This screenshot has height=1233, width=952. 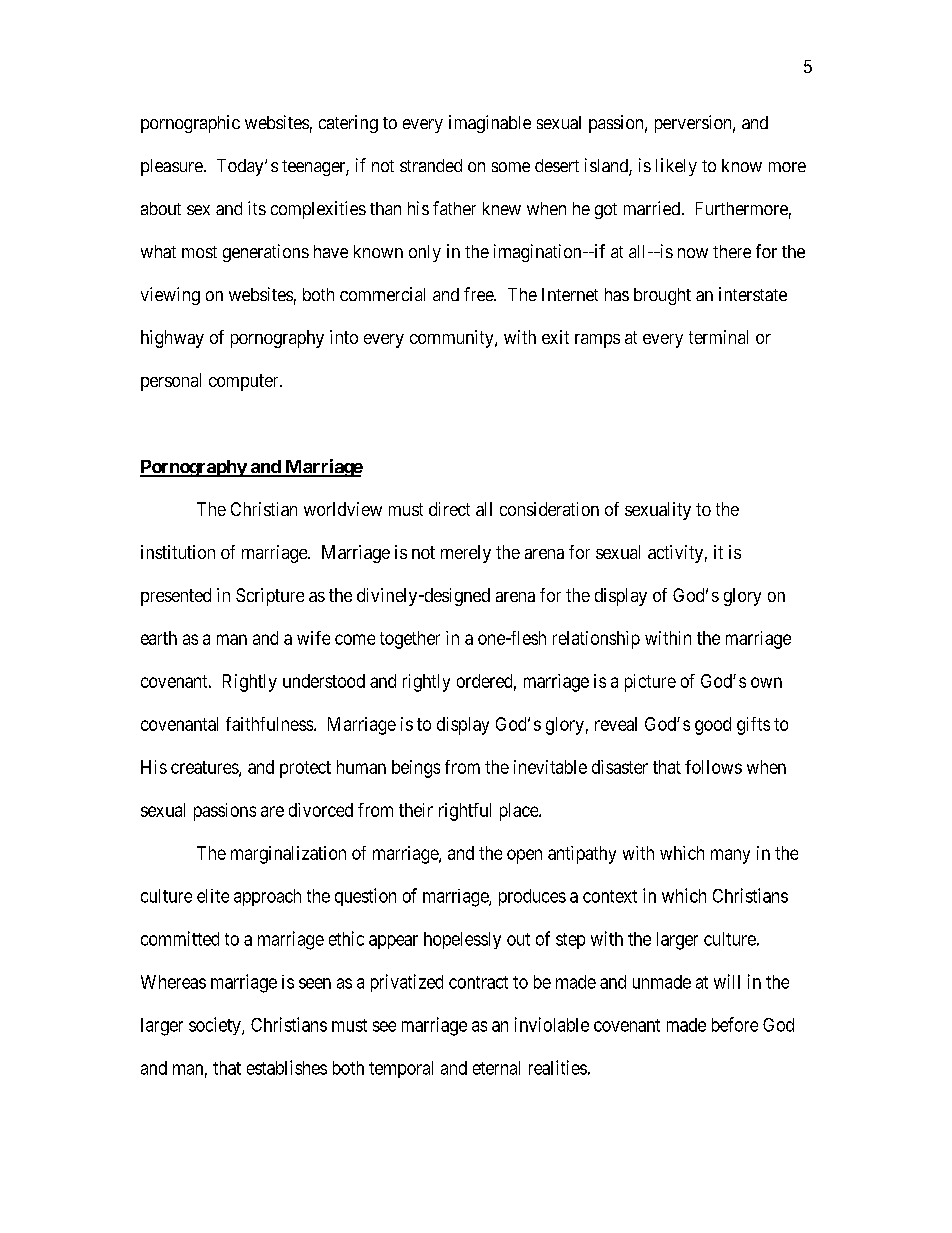 I want to click on stranded, so click(x=431, y=165).
